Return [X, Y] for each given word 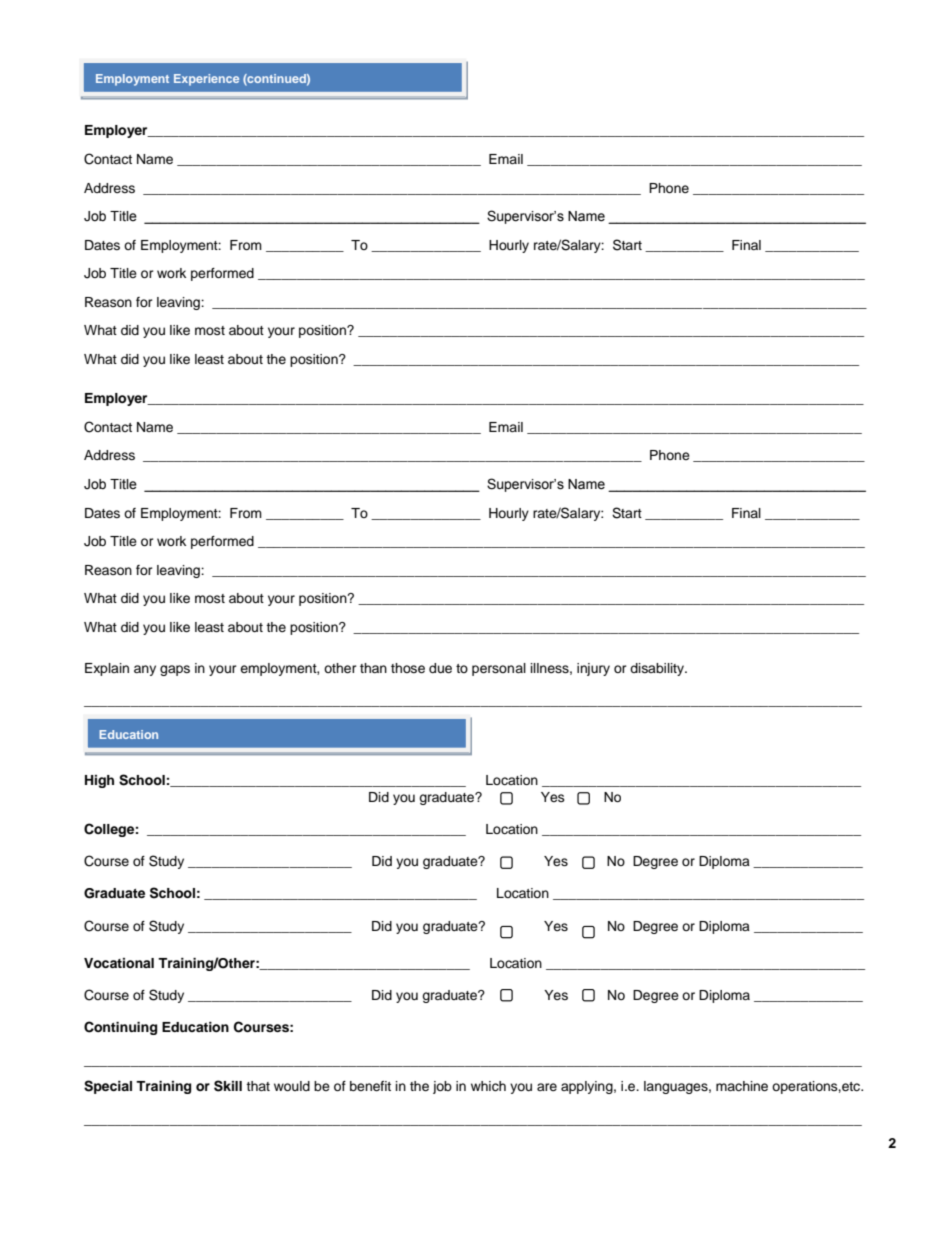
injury [593, 669]
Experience [206, 80]
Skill [228, 1086]
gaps [175, 670]
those [408, 668]
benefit [370, 1086]
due [440, 668]
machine [742, 1086]
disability [658, 669]
